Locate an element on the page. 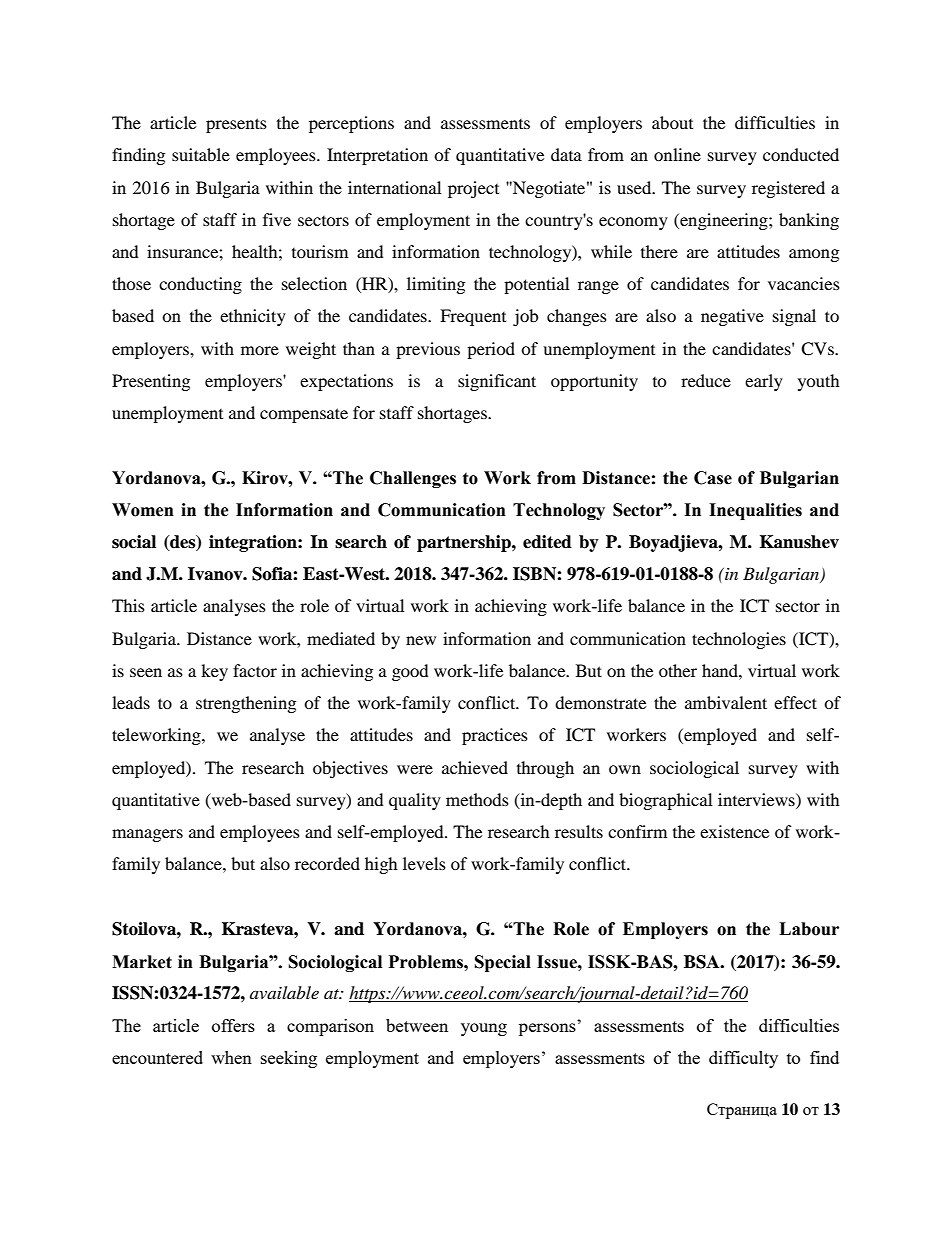 The width and height of the page is (952, 1233). project is located at coordinates (473, 189).
